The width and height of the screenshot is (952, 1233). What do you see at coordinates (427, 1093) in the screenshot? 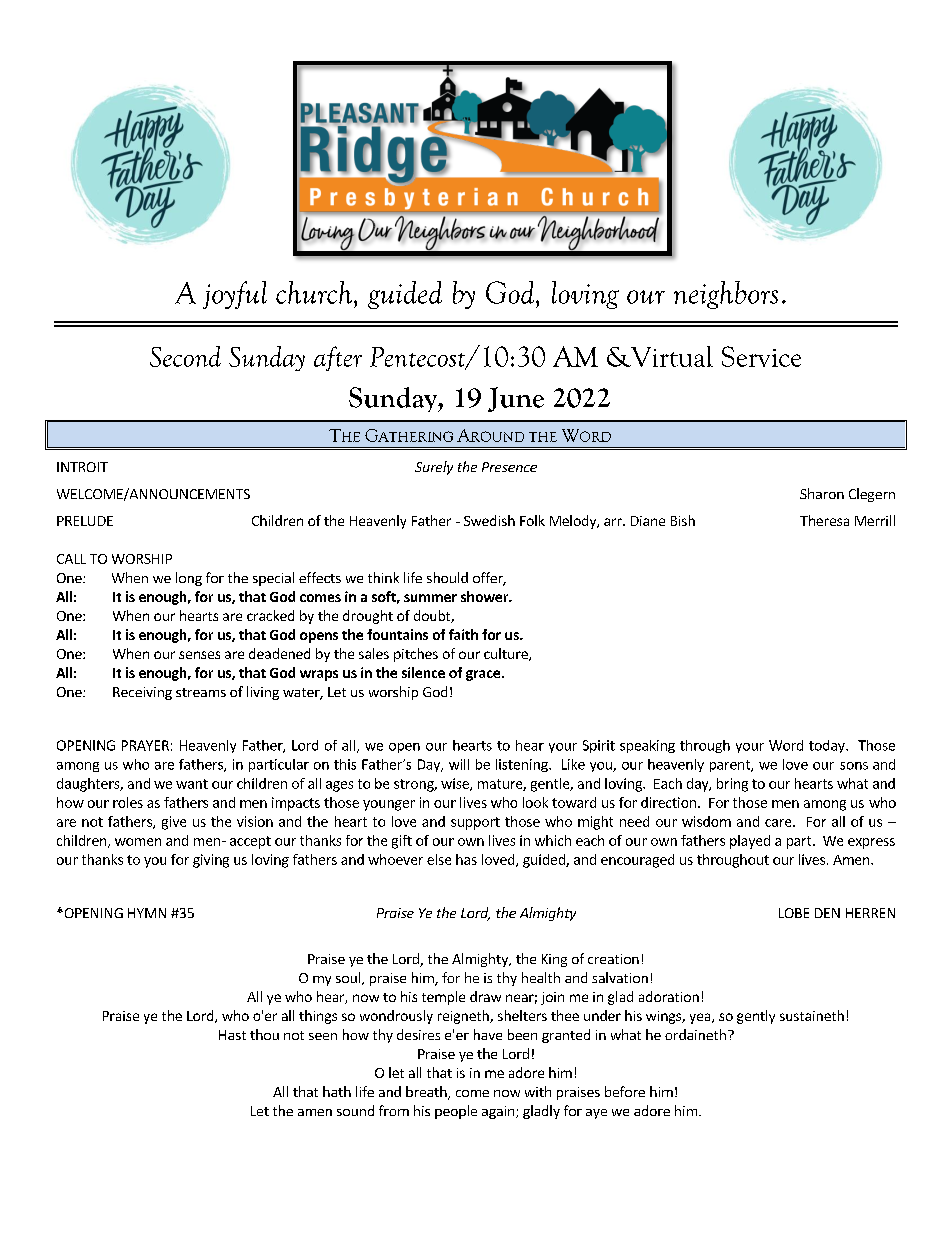
I see `breath` at bounding box center [427, 1093].
